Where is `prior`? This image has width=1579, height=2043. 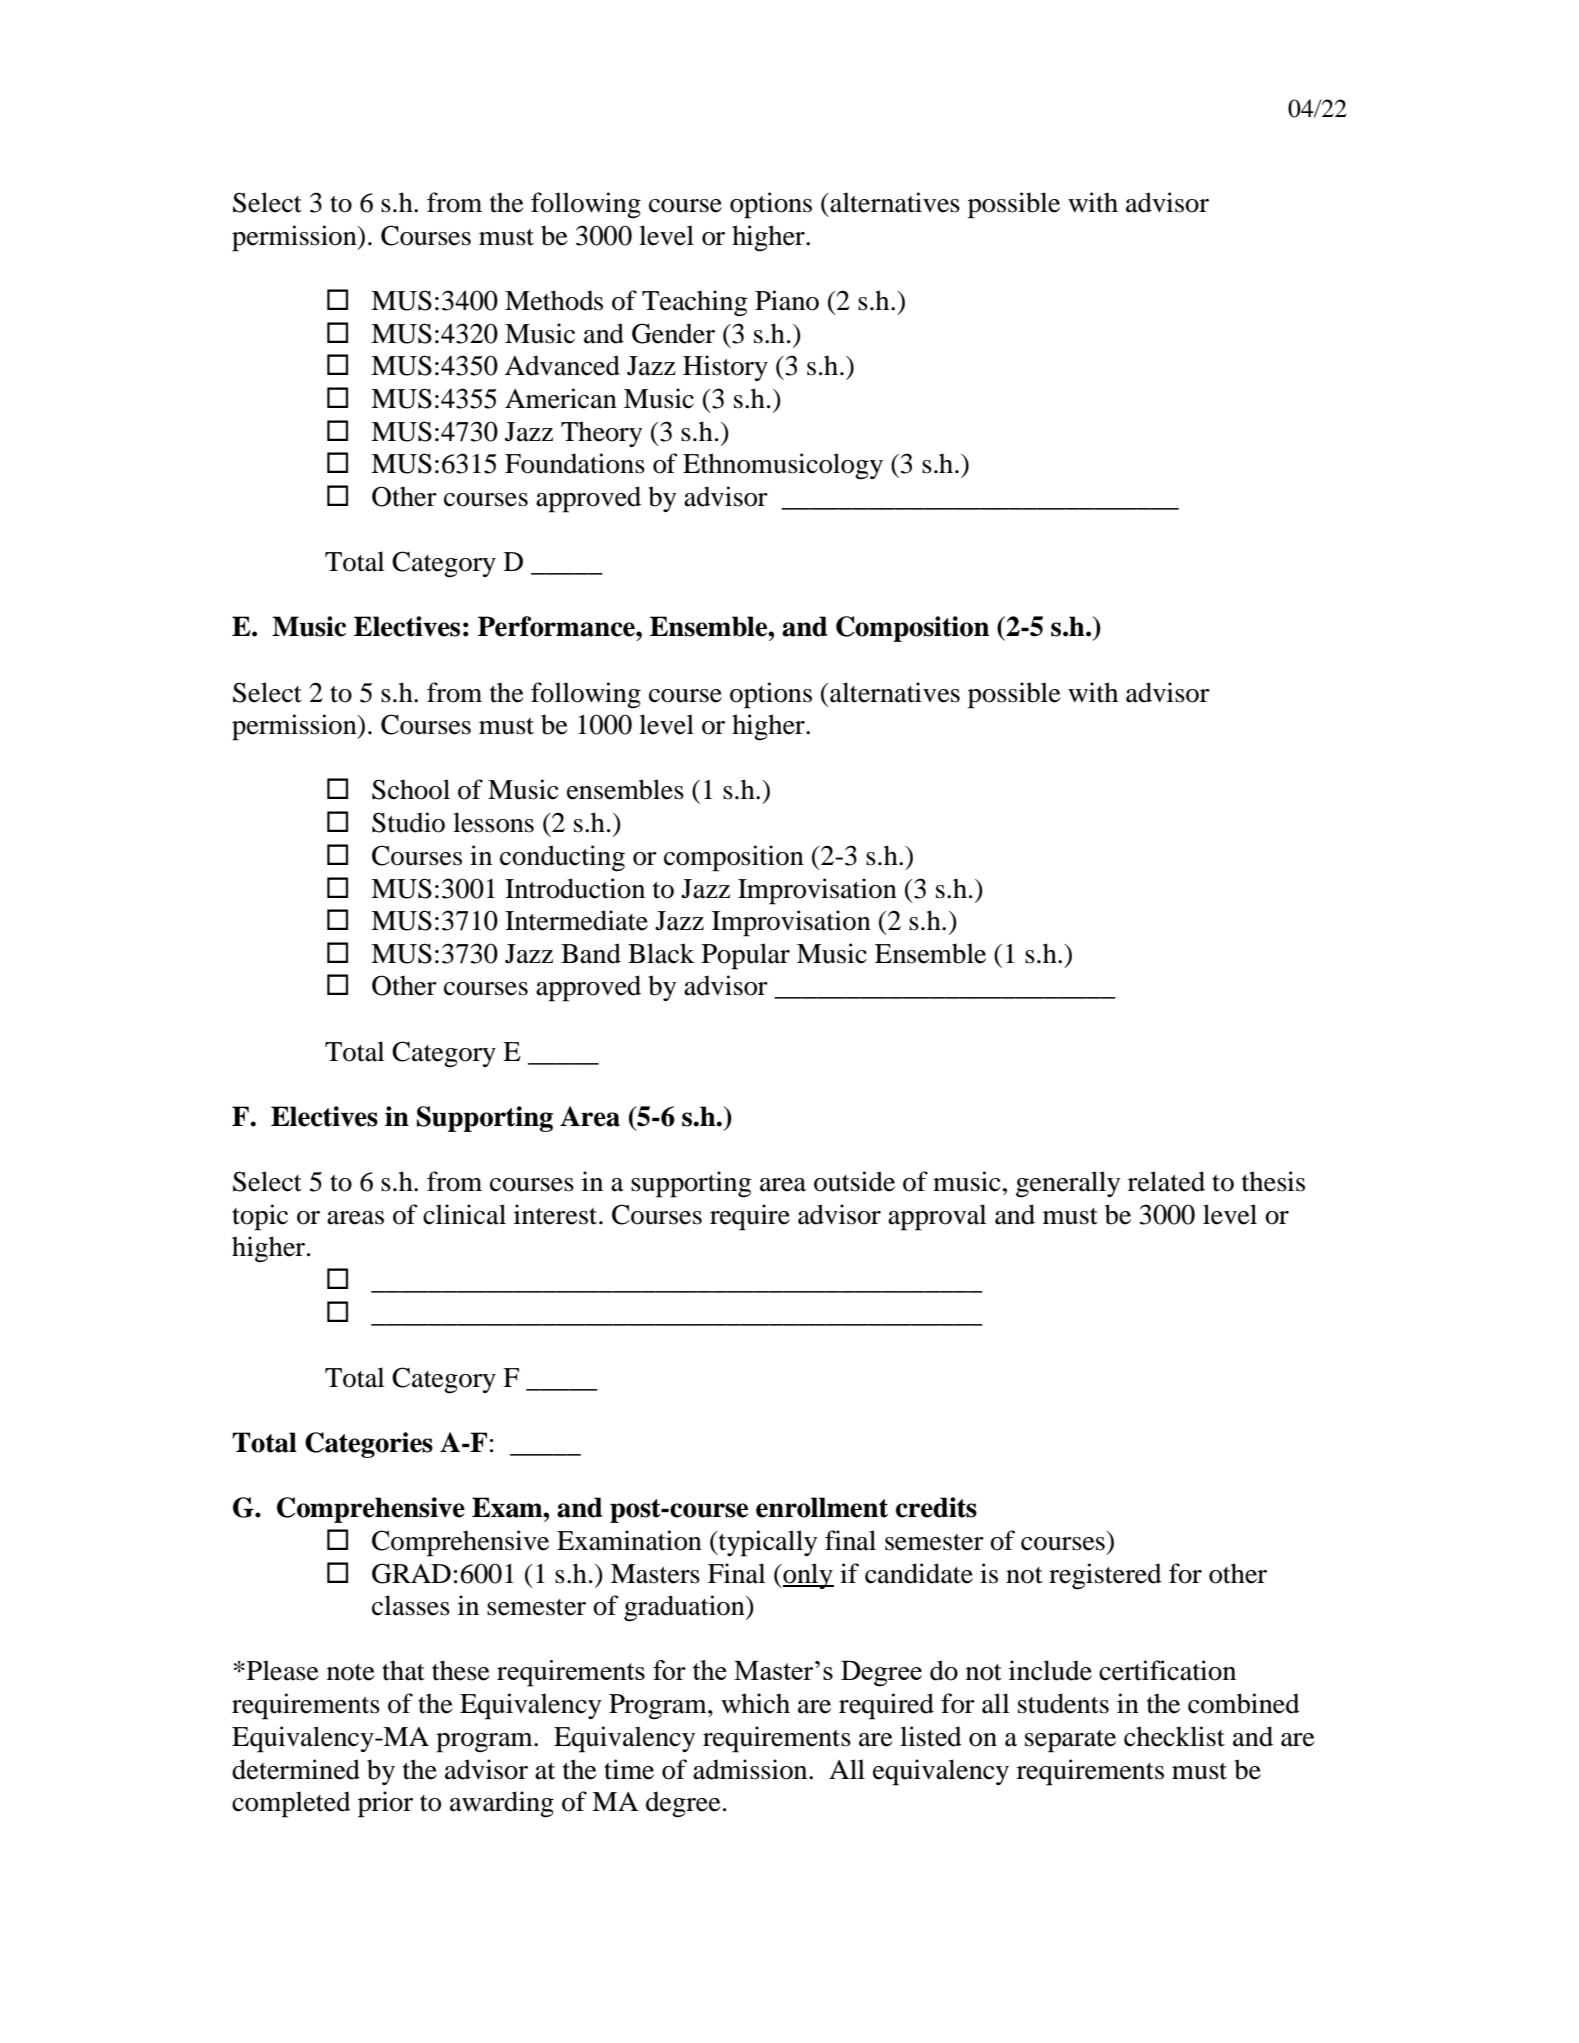
prior is located at coordinates (385, 1804).
